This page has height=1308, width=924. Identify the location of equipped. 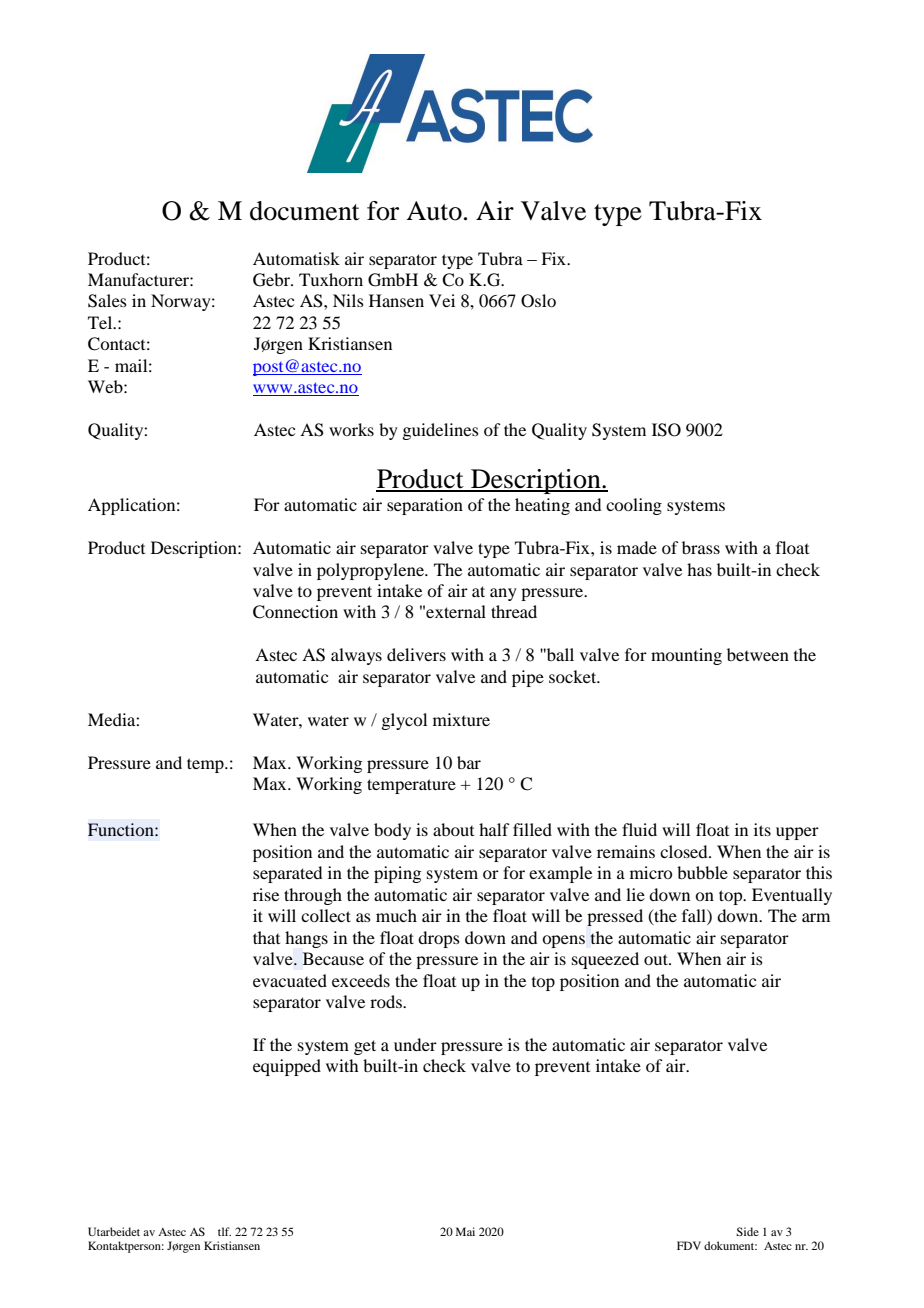
(287, 1067).
